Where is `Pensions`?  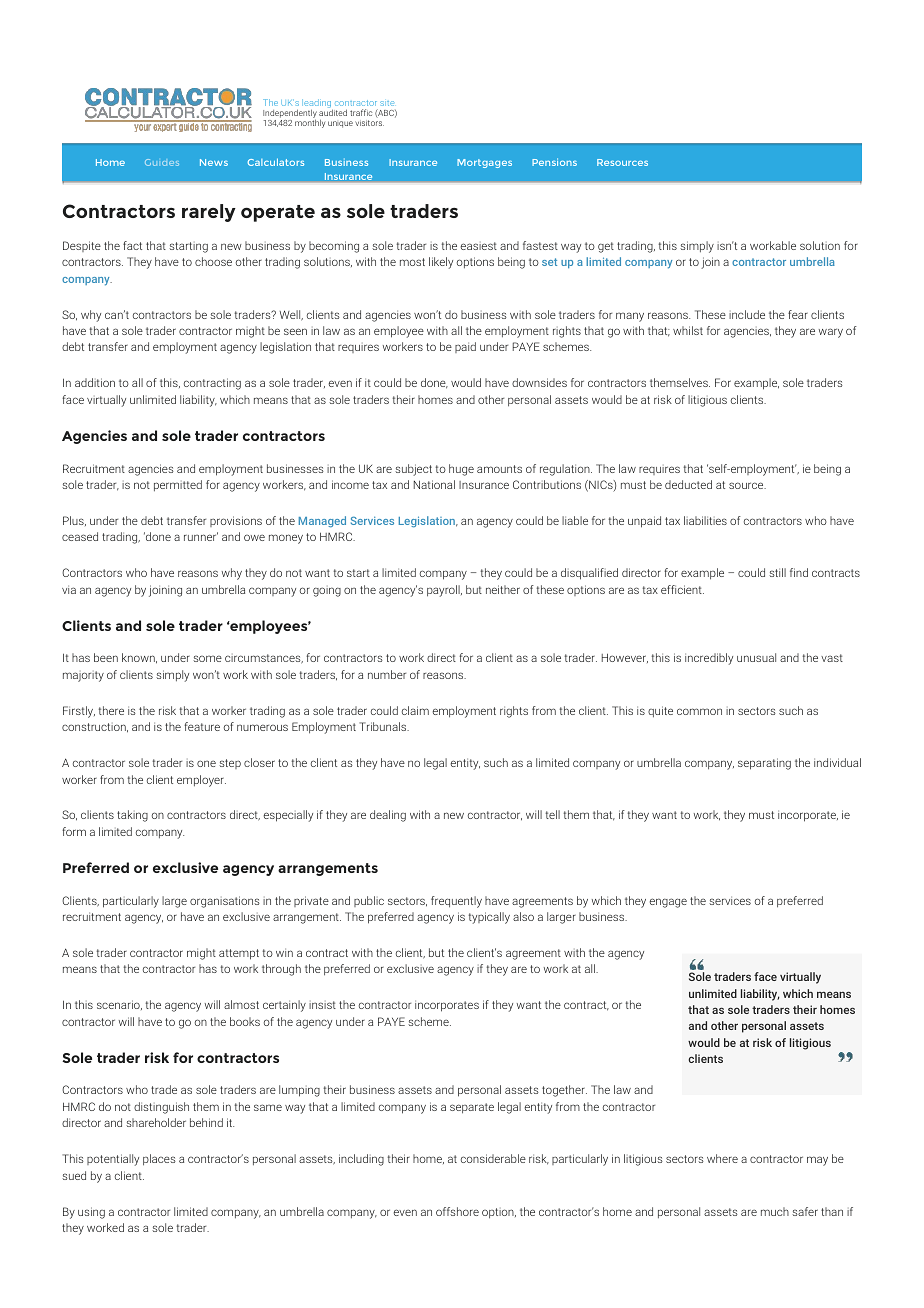 Pensions is located at coordinates (554, 162).
